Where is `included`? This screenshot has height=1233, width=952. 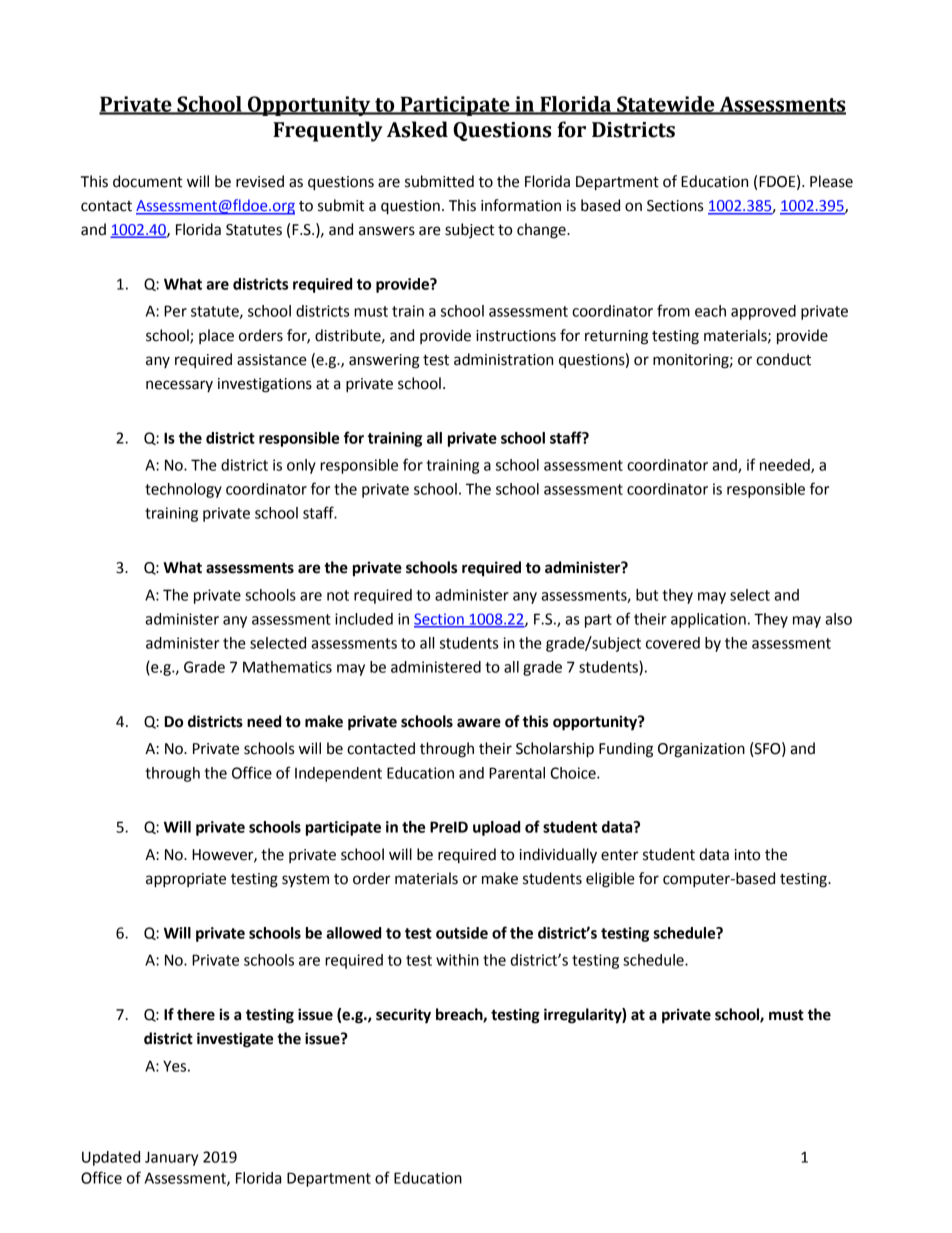
included is located at coordinates (364, 619).
